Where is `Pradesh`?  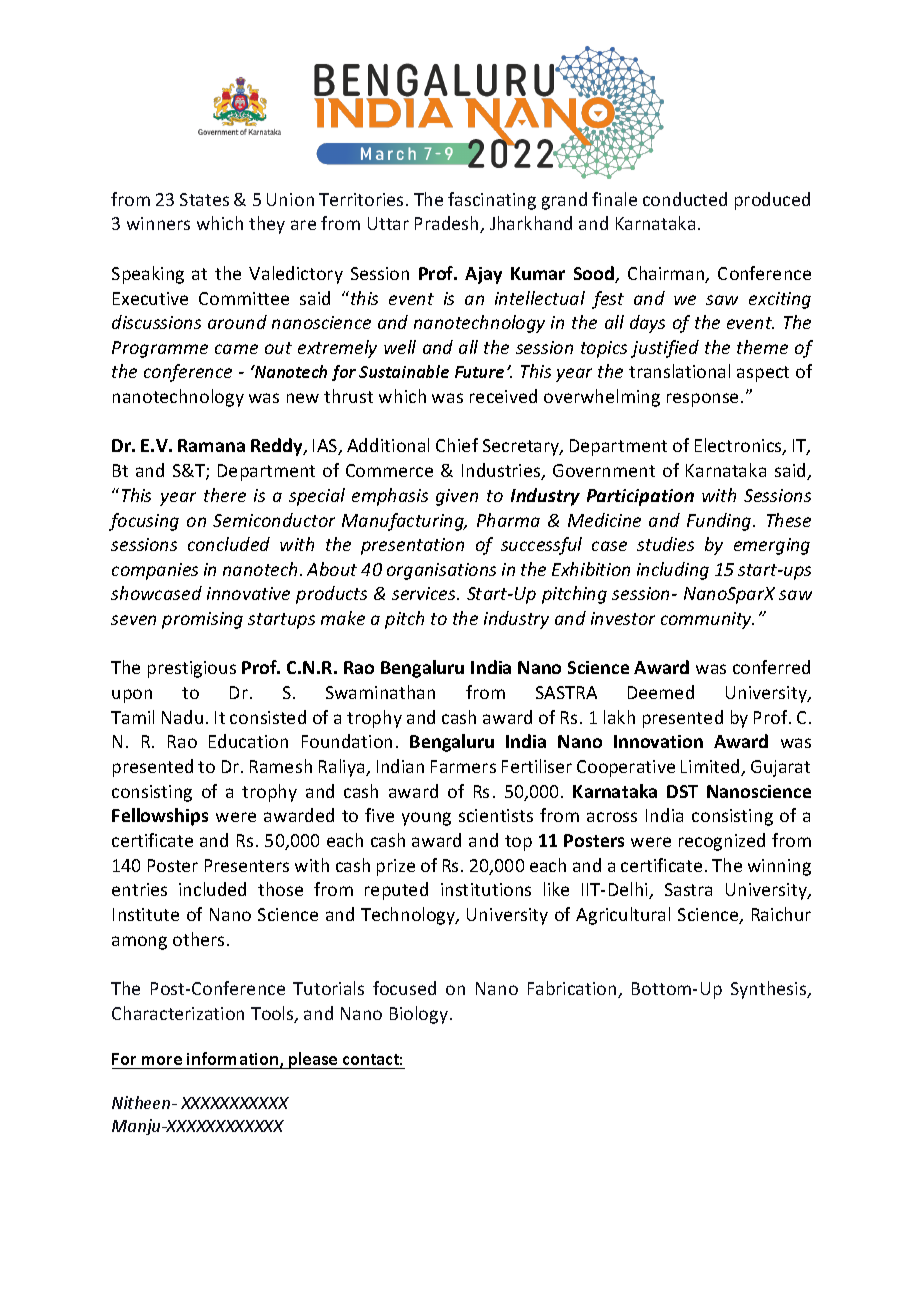
Pradesh is located at coordinates (448, 224).
